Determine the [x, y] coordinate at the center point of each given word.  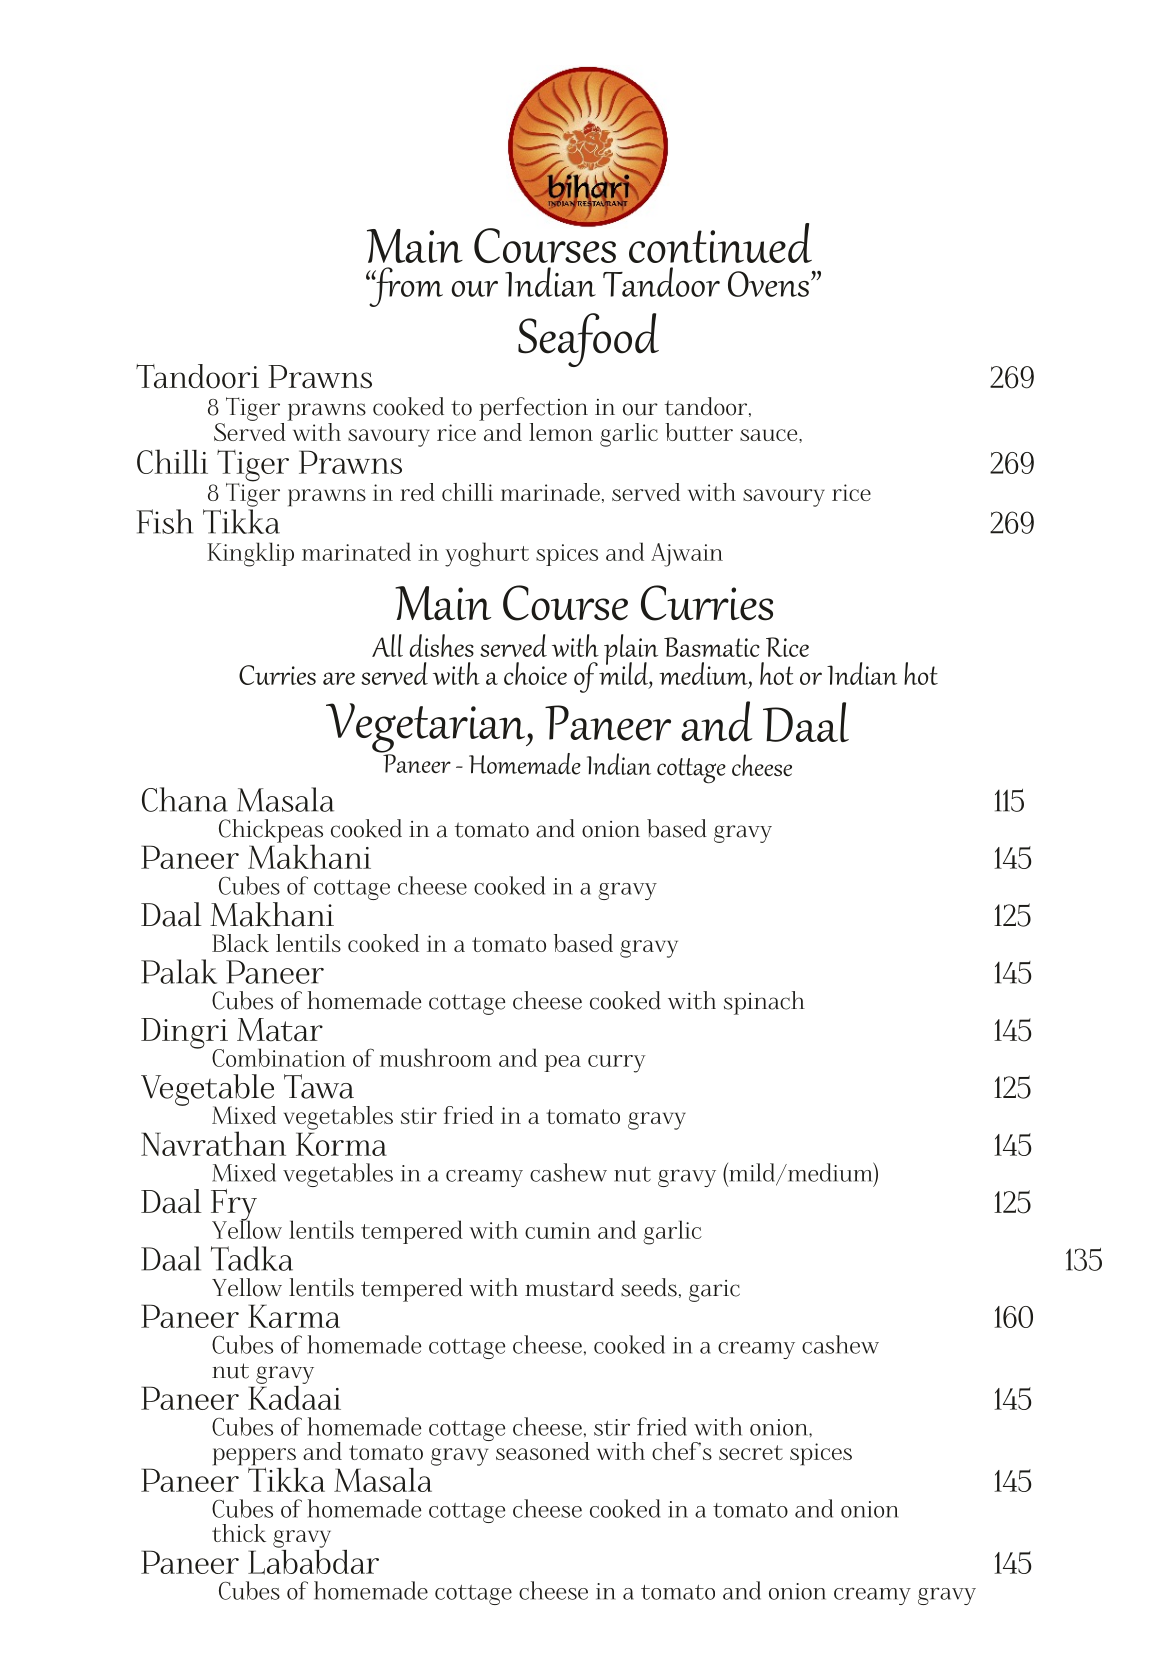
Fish [164, 521]
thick [239, 1533]
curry [617, 1064]
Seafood [588, 340]
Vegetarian [427, 729]
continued [720, 243]
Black [240, 943]
